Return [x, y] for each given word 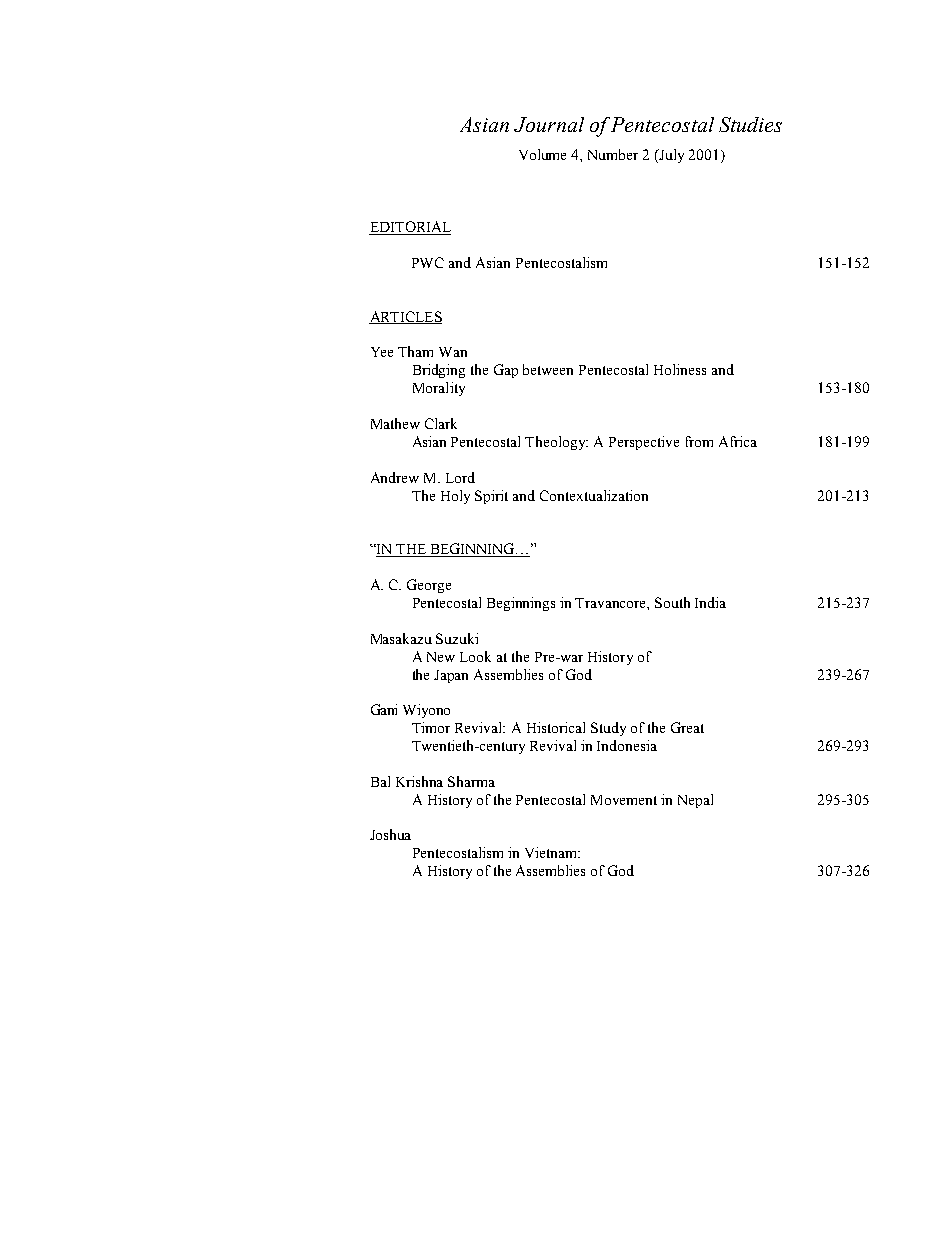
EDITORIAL [410, 228]
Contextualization [594, 495]
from [699, 441]
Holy [455, 497]
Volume [542, 154]
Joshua [390, 834]
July [670, 156]
